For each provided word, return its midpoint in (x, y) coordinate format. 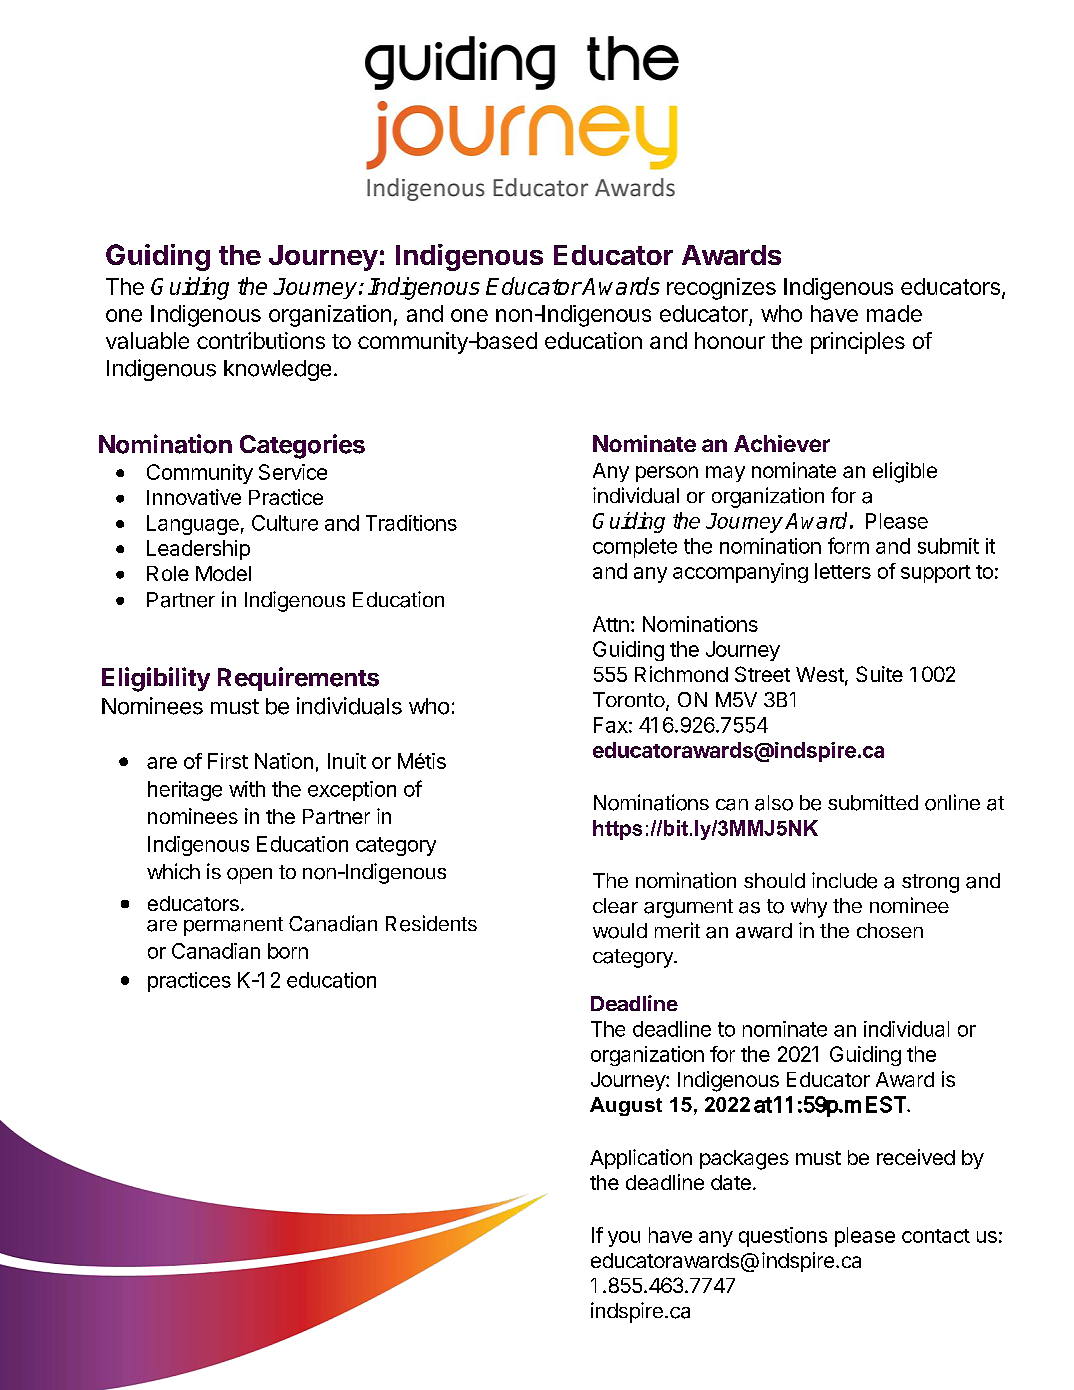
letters (843, 571)
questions (783, 1237)
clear (615, 906)
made (894, 313)
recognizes (721, 289)
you (624, 1239)
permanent (233, 926)
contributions (261, 340)
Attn (611, 624)
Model (223, 573)
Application (641, 1159)
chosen (890, 930)
